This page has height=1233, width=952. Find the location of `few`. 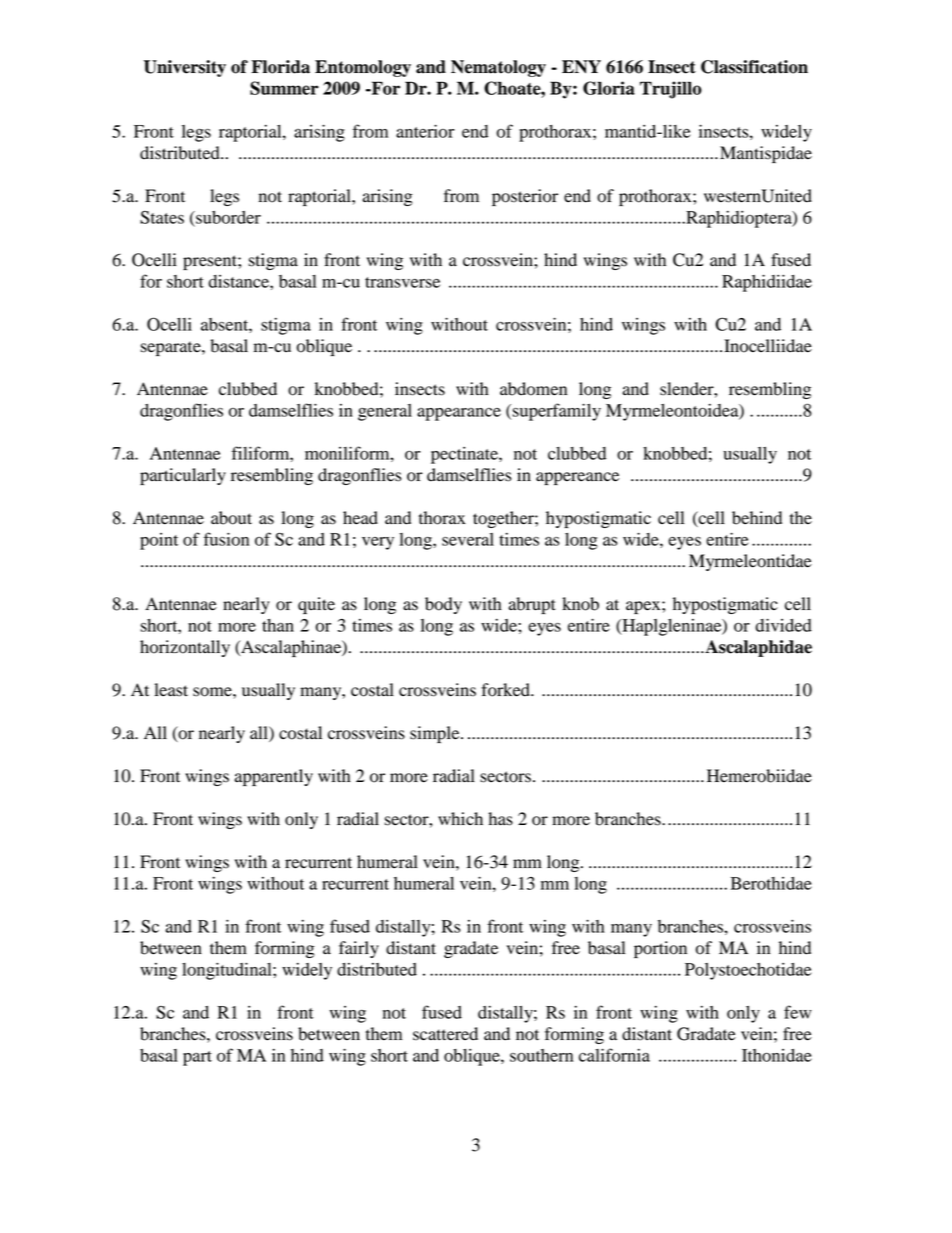

few is located at coordinates (798, 1012).
